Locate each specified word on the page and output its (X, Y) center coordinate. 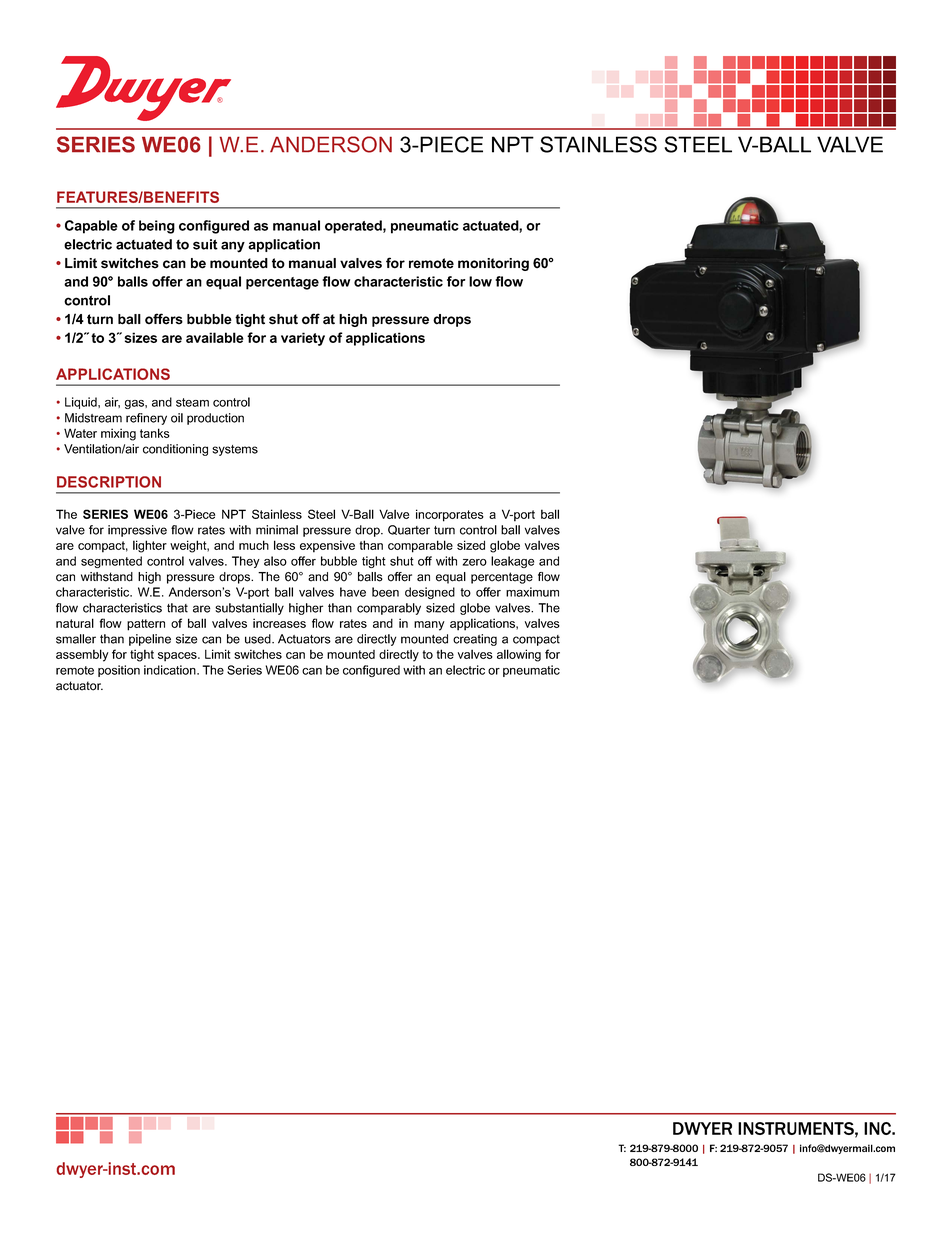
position (119, 671)
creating (475, 640)
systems (235, 450)
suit (205, 244)
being (157, 227)
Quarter (409, 530)
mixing (118, 434)
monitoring (493, 264)
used (259, 639)
